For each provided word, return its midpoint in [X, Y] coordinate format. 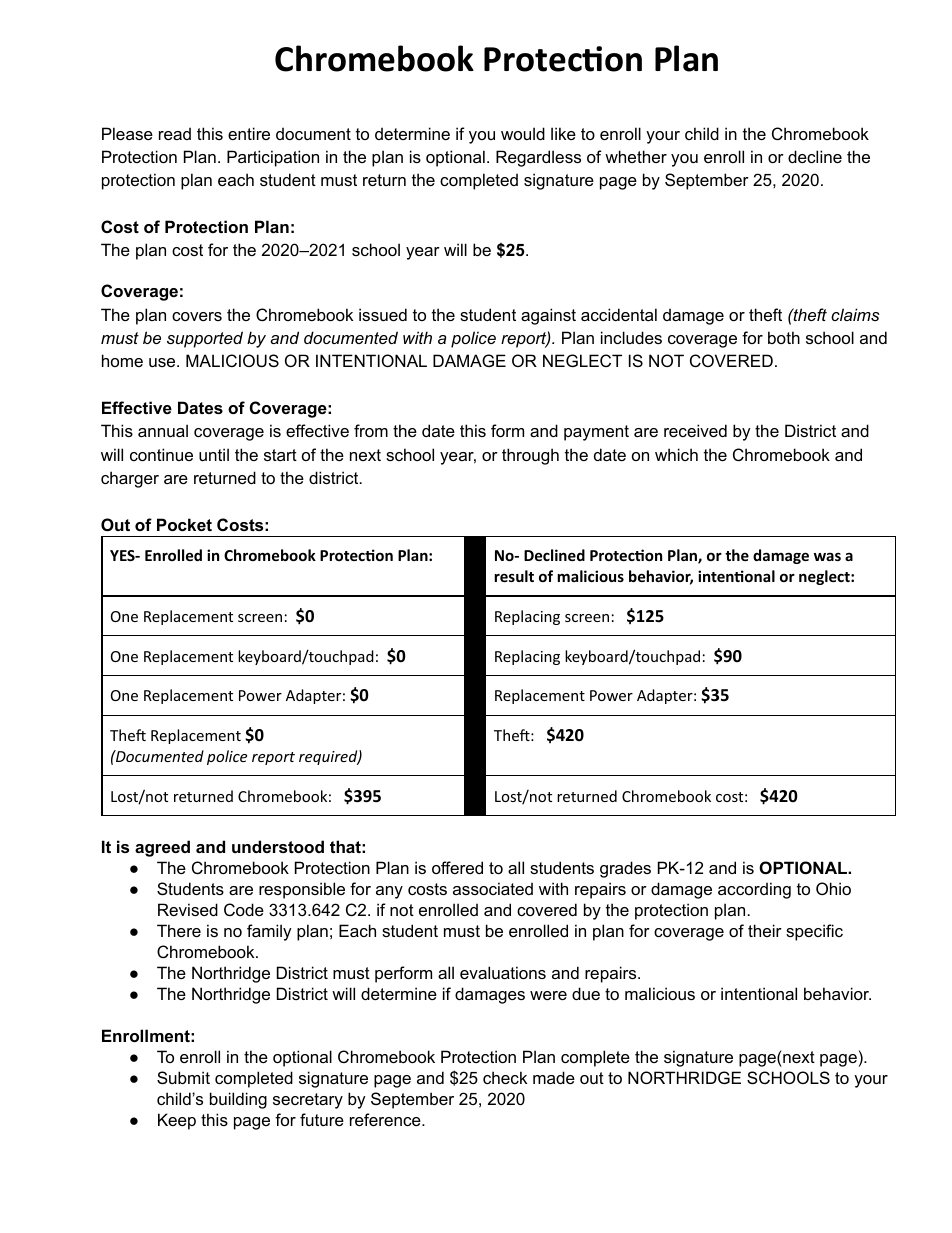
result [514, 576]
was [827, 556]
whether [636, 156]
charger [130, 479]
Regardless [538, 158]
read [175, 133]
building [238, 1100]
